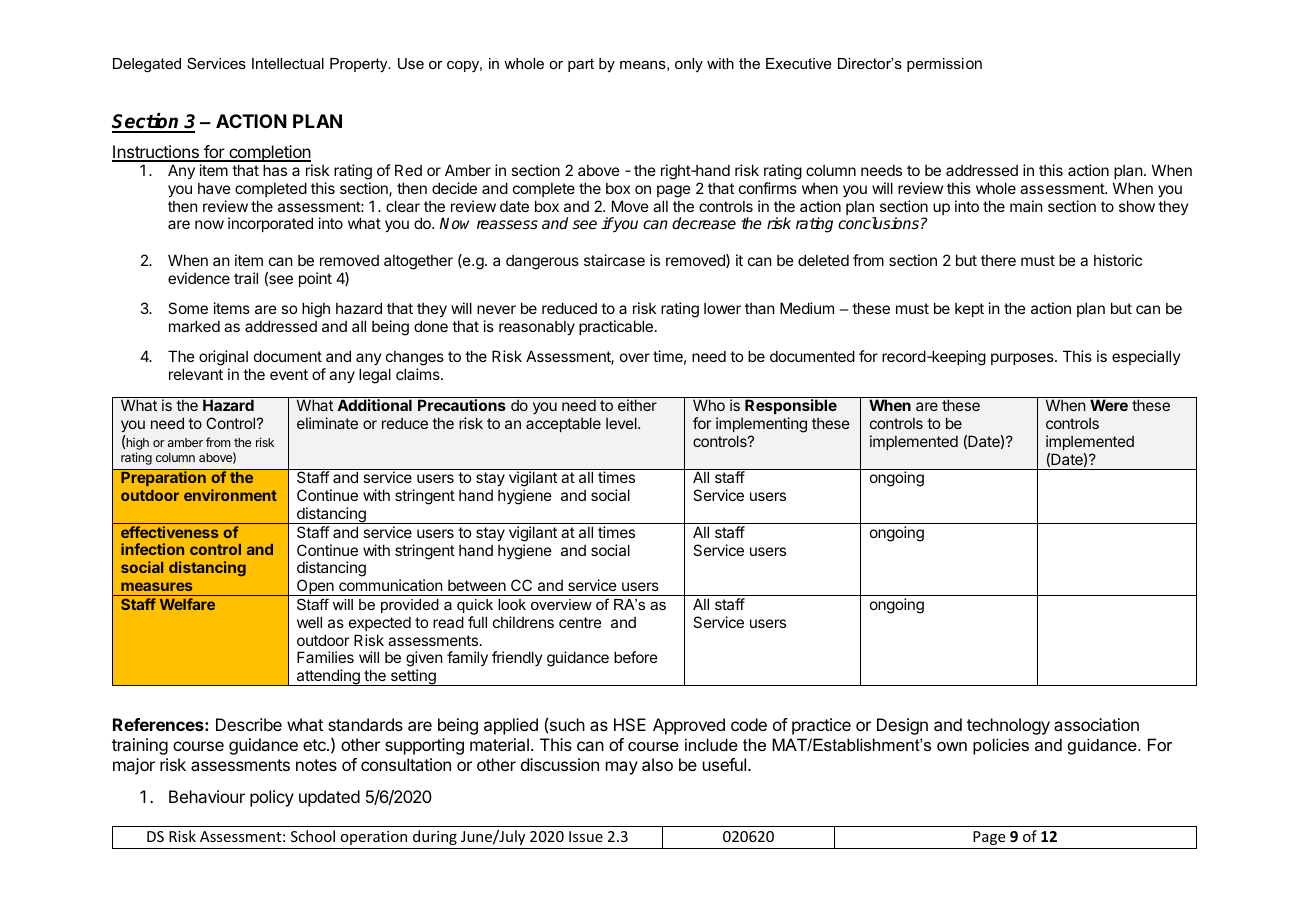  Describe the element at coordinates (689, 65) in the screenshot. I see `only` at that location.
